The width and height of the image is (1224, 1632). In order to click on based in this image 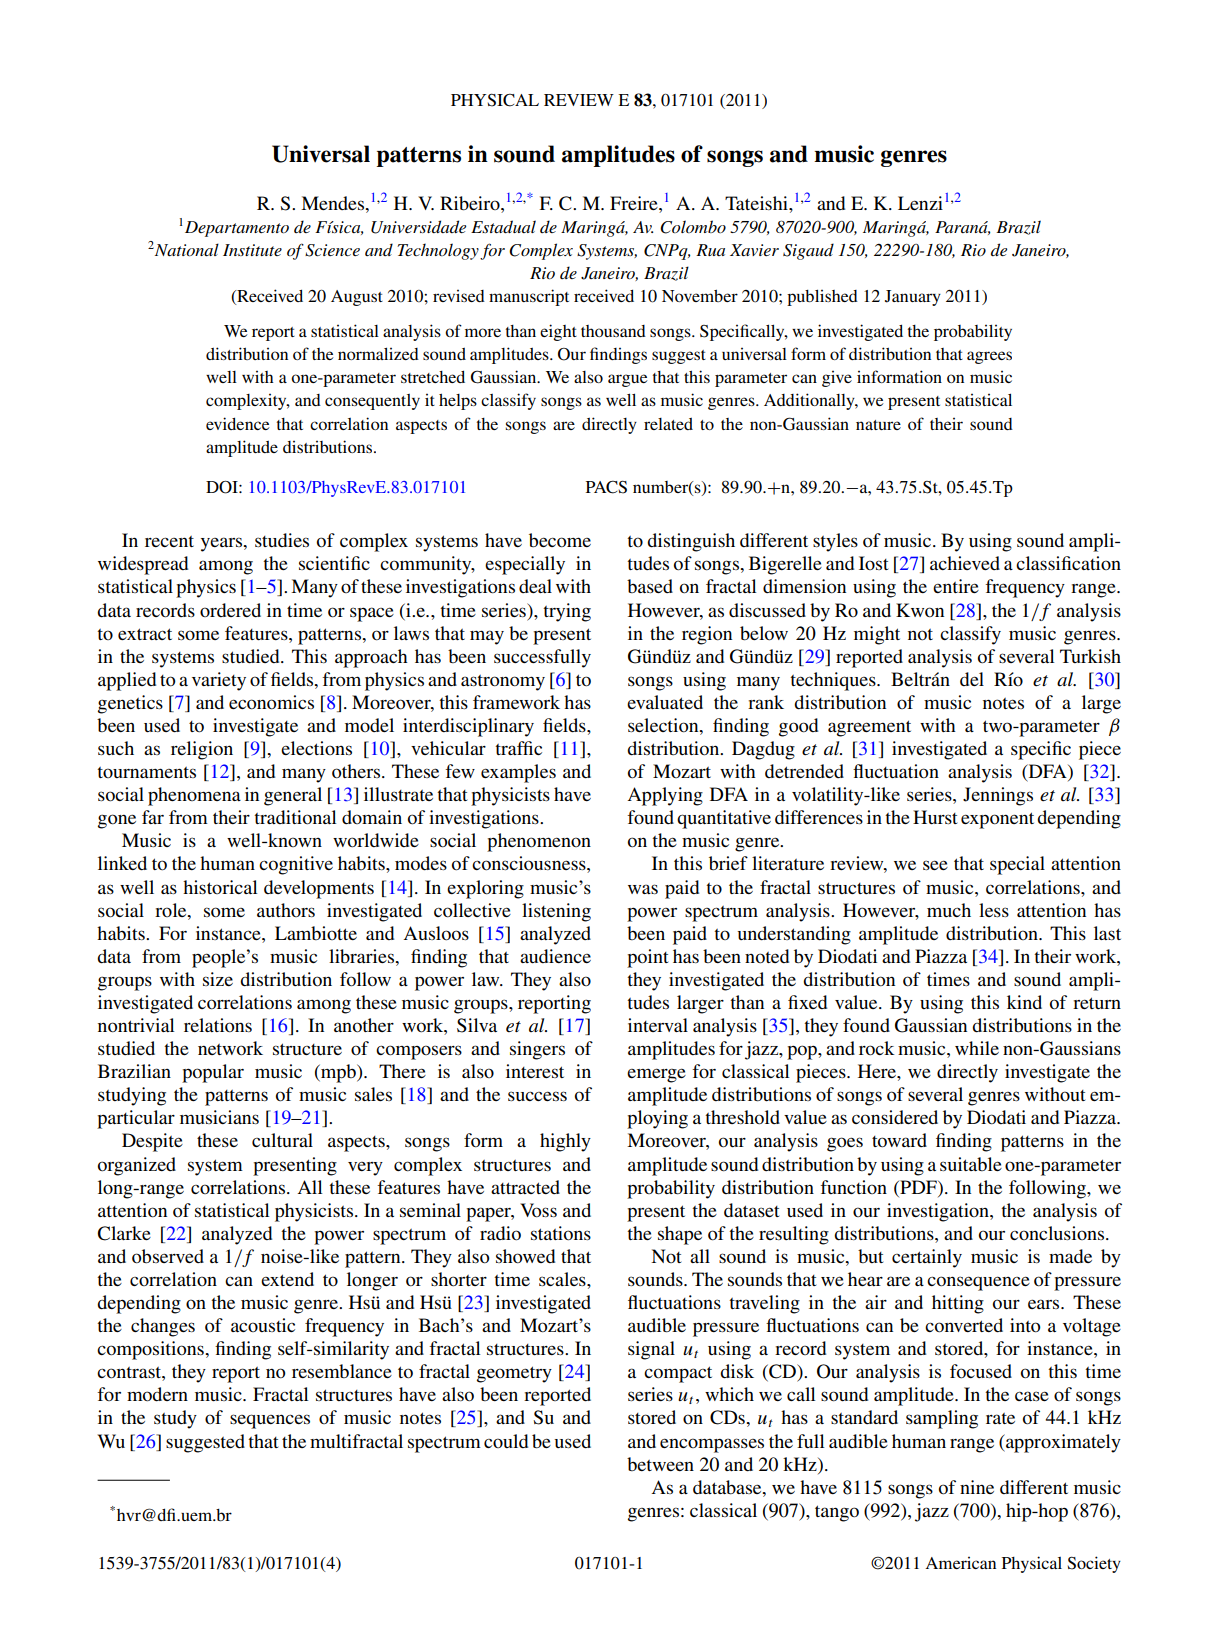, I will do `click(650, 586)`.
